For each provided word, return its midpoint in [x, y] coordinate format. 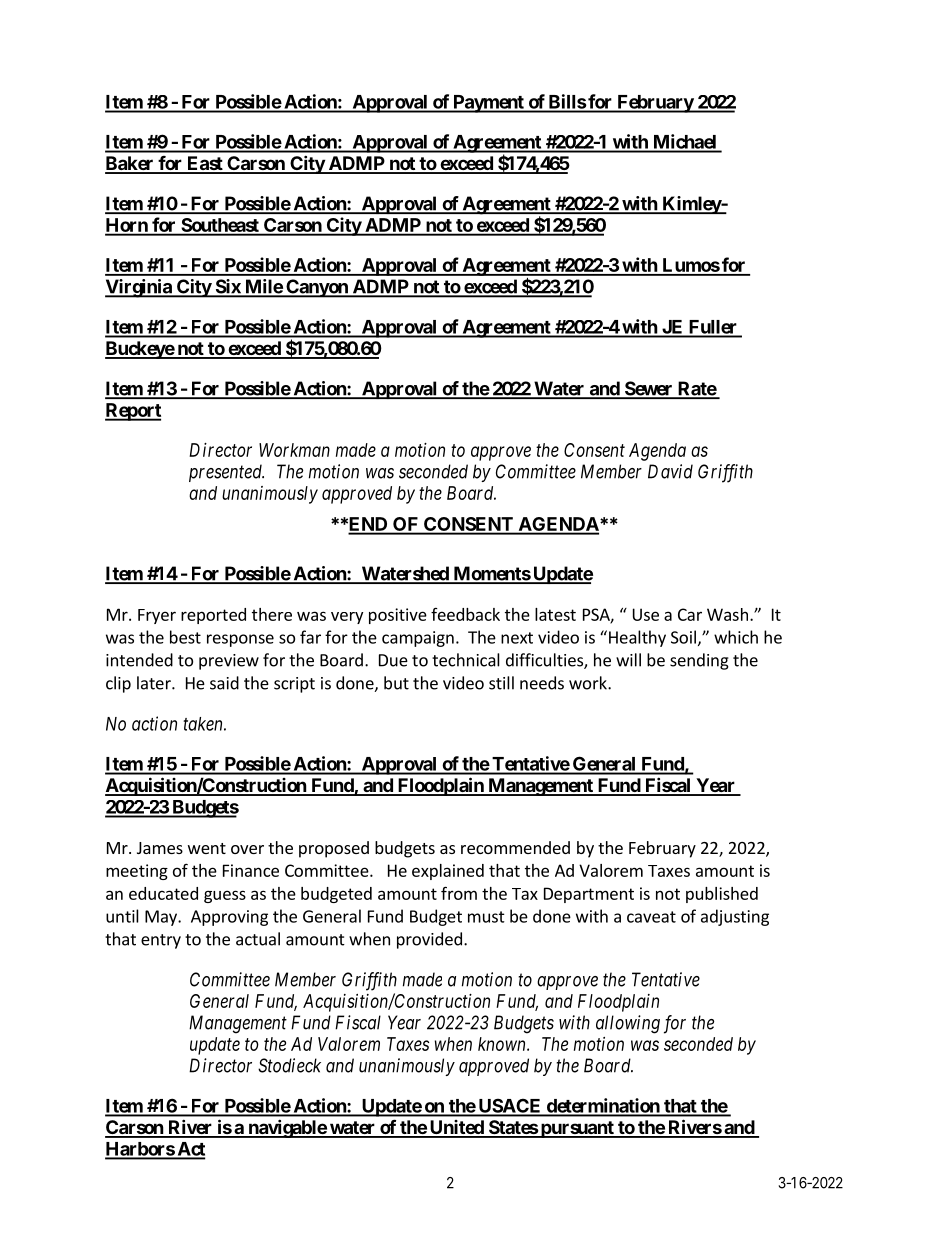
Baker [130, 164]
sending [699, 661]
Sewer [648, 389]
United [456, 1128]
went [207, 848]
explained [448, 872]
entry [161, 941]
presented [226, 473]
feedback [465, 614]
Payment [488, 104]
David [670, 471]
